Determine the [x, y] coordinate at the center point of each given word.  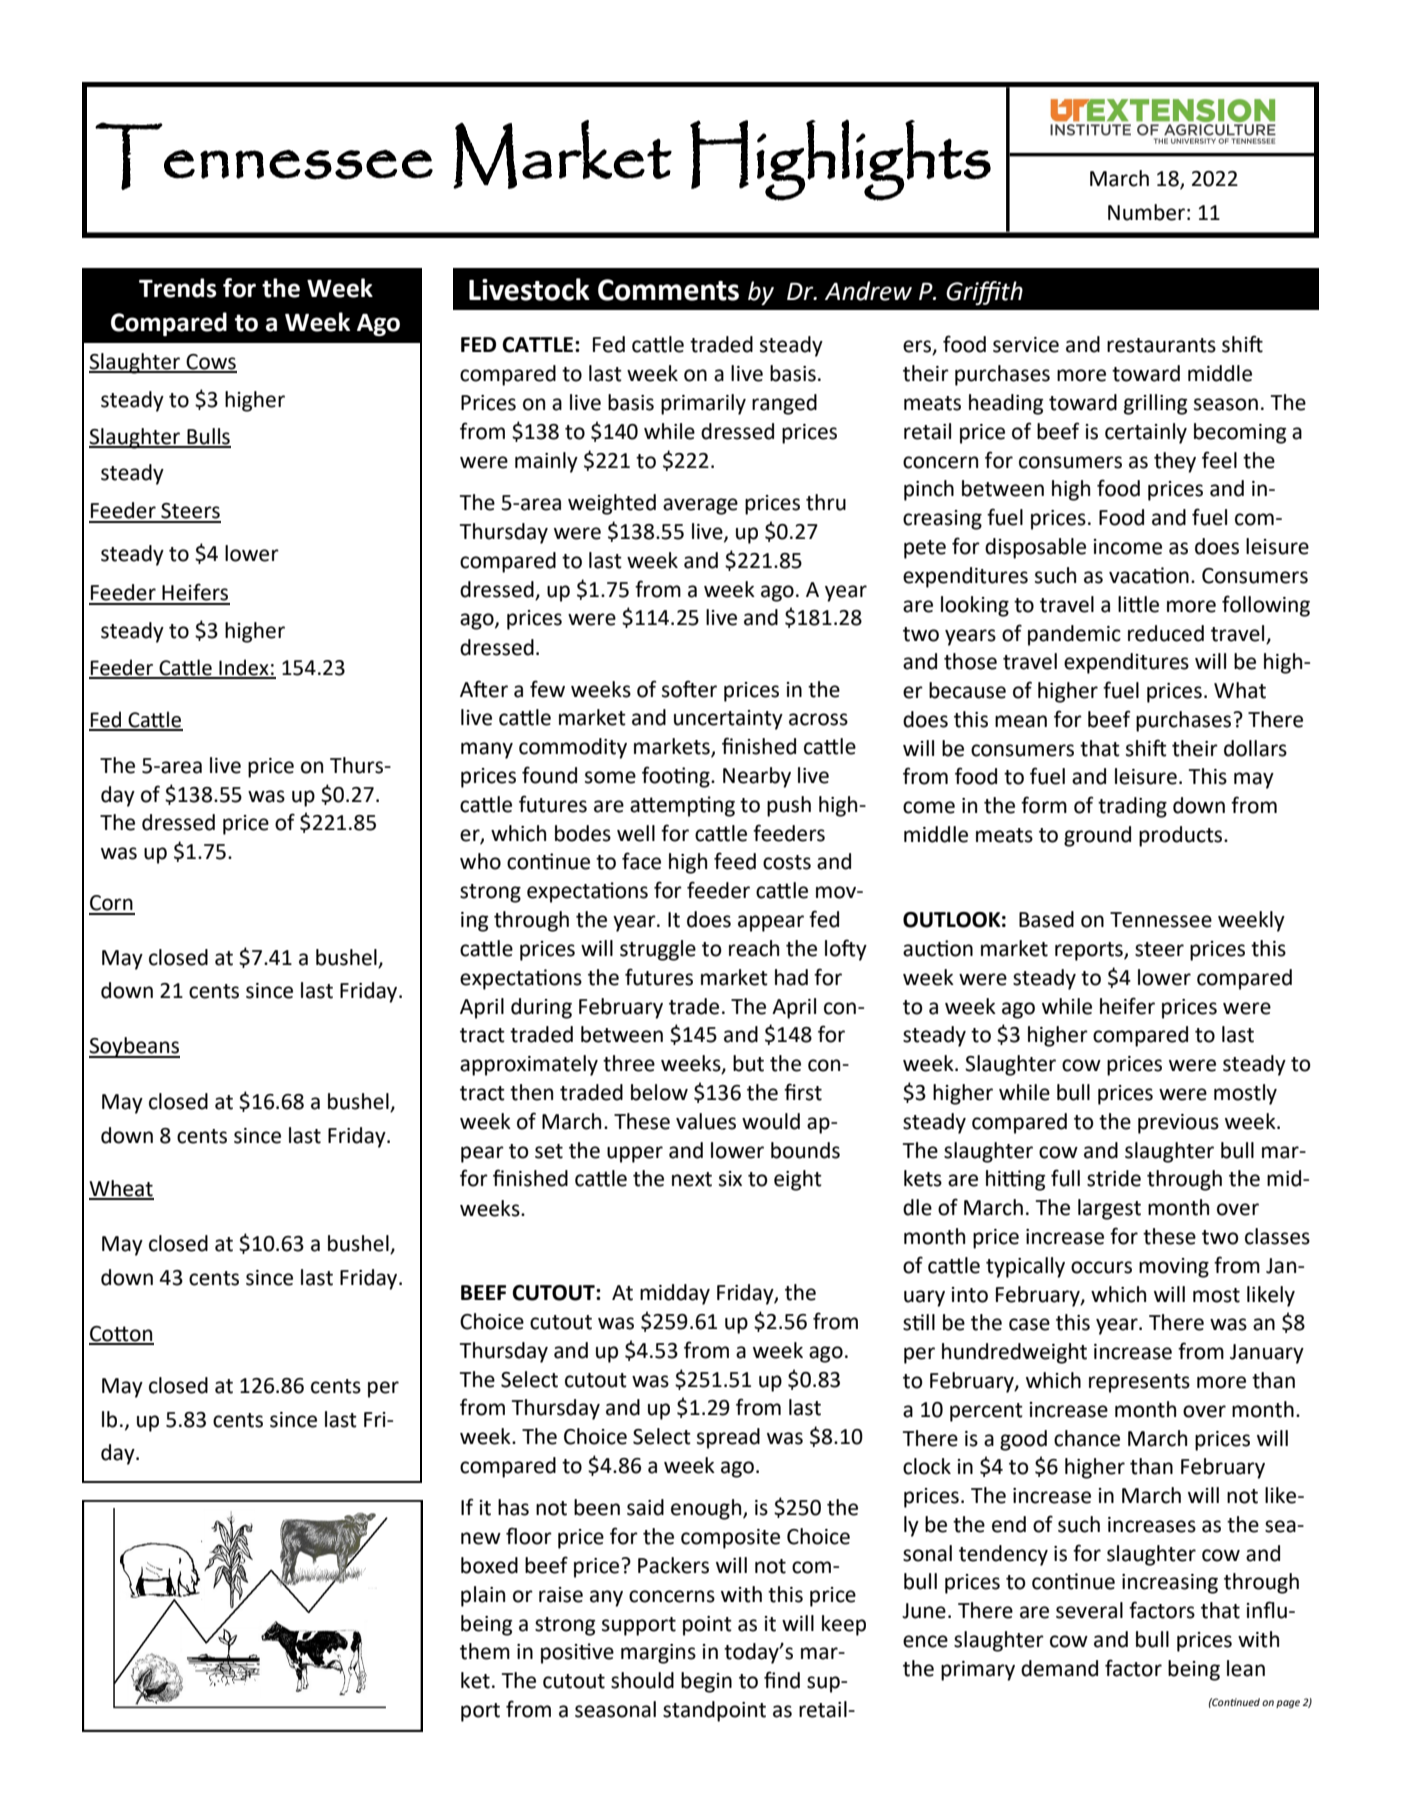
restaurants [1161, 345]
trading [1132, 807]
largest [1109, 1209]
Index [244, 668]
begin [706, 1682]
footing [677, 777]
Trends [178, 288]
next [692, 1179]
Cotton [121, 1335]
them [485, 1651]
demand [1059, 1668]
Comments [668, 290]
